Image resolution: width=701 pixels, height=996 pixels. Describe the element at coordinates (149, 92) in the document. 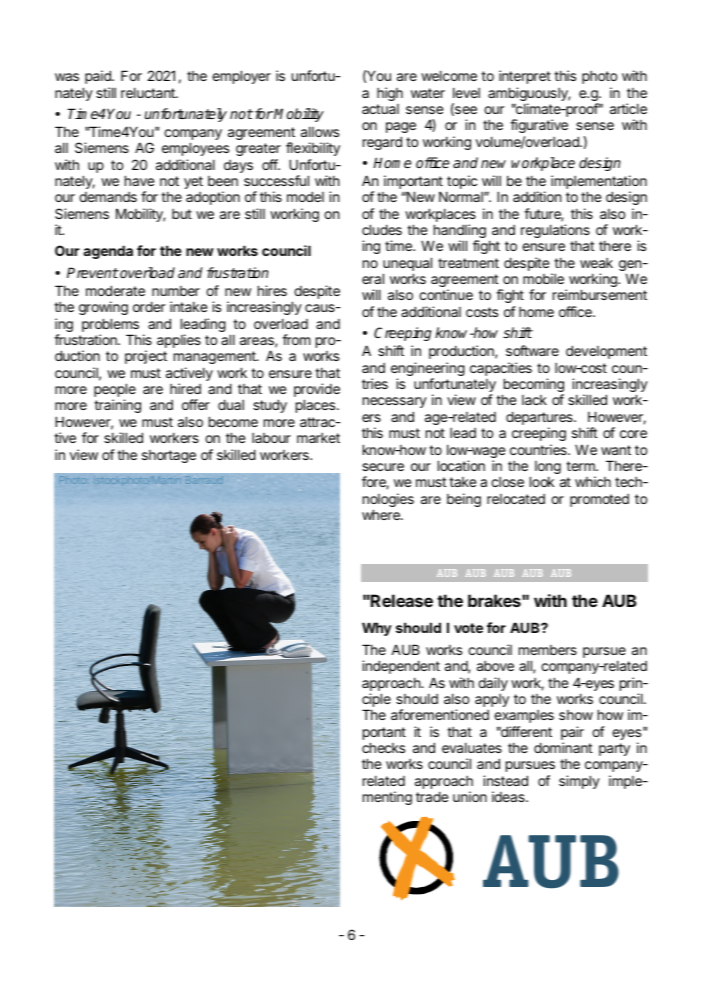

I see `reluctant` at that location.
